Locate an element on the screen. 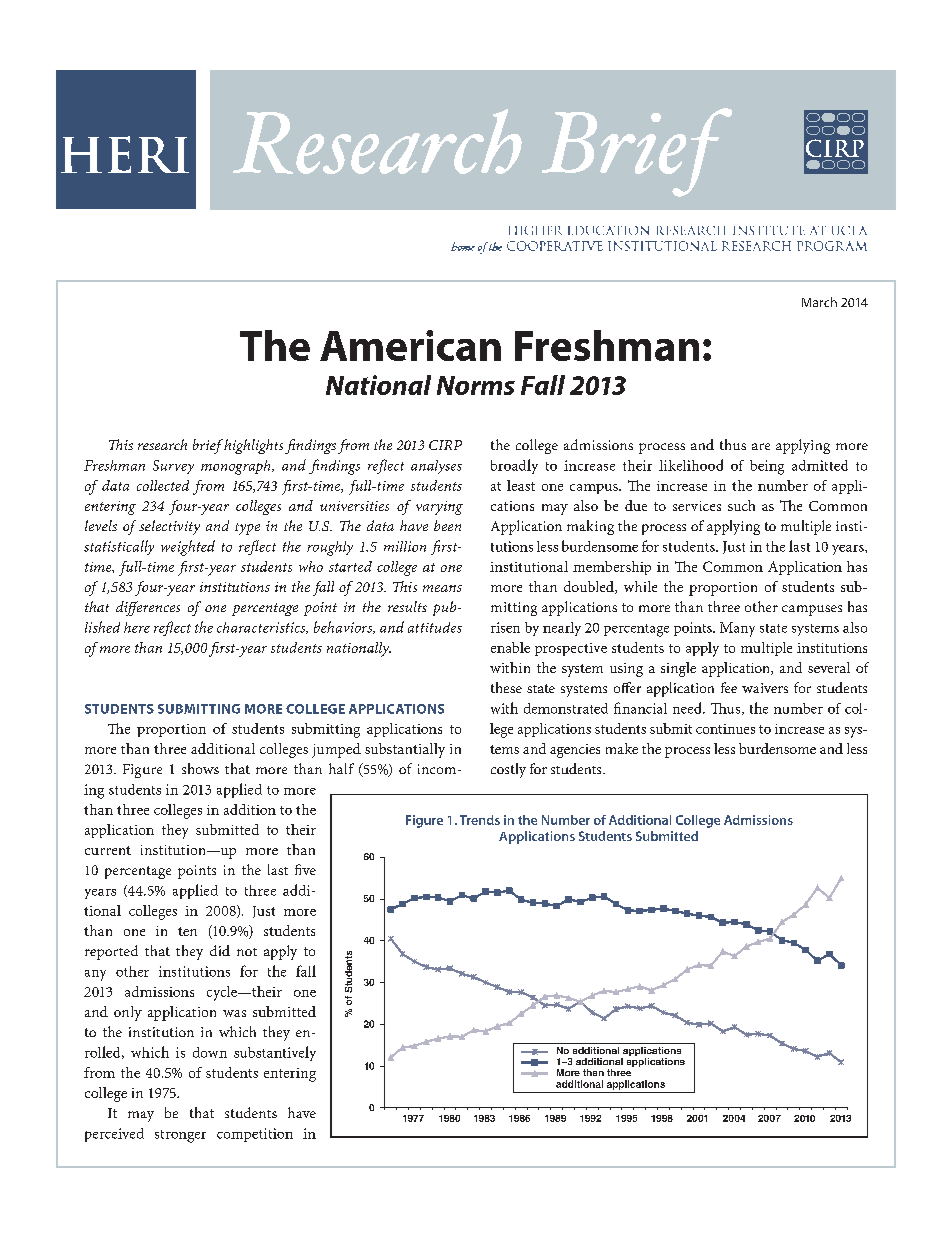 Image resolution: width=952 pixels, height=1233 pixels. American is located at coordinates (410, 345).
